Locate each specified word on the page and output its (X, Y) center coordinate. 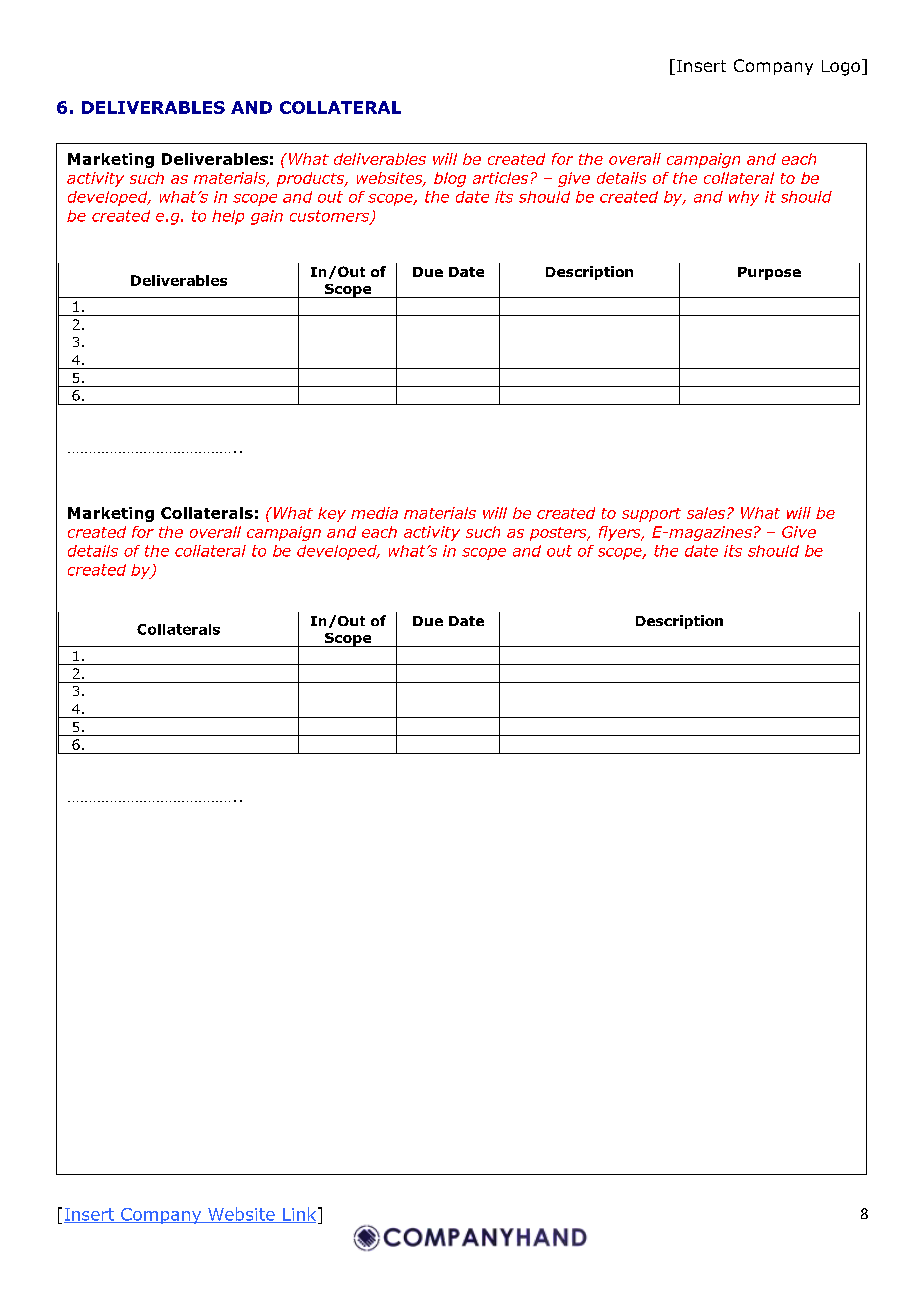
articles (500, 178)
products (312, 179)
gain (267, 217)
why (744, 198)
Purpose (769, 273)
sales (707, 513)
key (332, 514)
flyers (621, 533)
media (374, 513)
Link (299, 1215)
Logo (841, 68)
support (651, 515)
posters (559, 534)
